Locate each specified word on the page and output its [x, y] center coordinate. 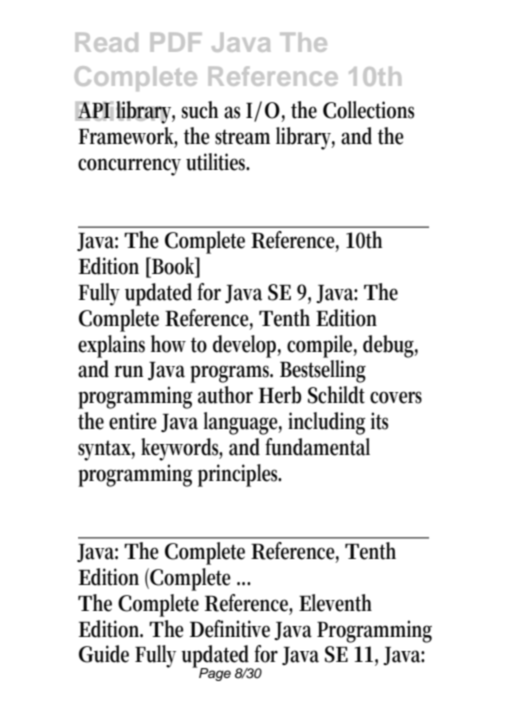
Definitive [230, 629]
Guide [104, 654]
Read [107, 42]
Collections [368, 110]
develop [247, 346]
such [200, 110]
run [129, 371]
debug [390, 346]
